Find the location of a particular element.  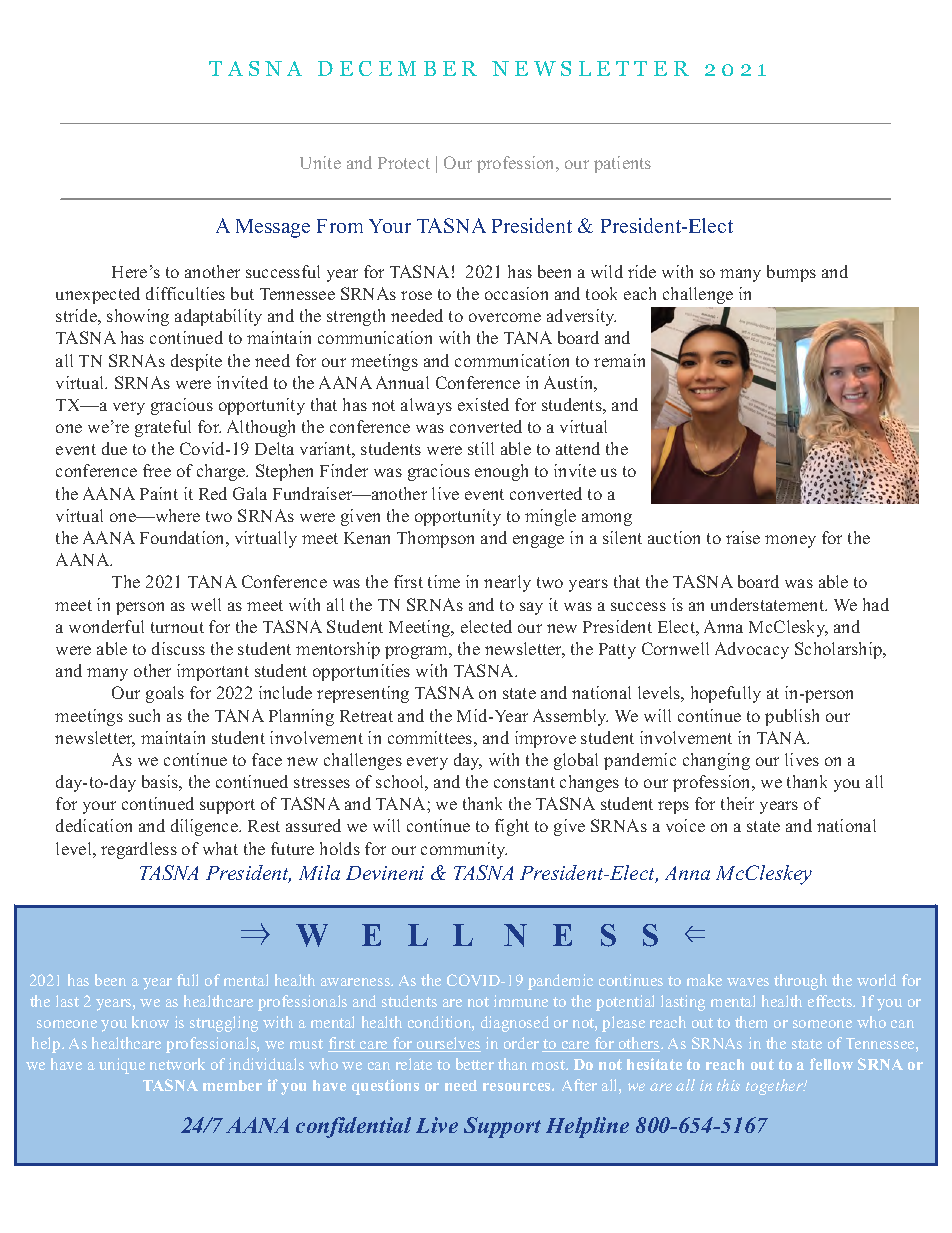

Advocacy is located at coordinates (752, 650).
